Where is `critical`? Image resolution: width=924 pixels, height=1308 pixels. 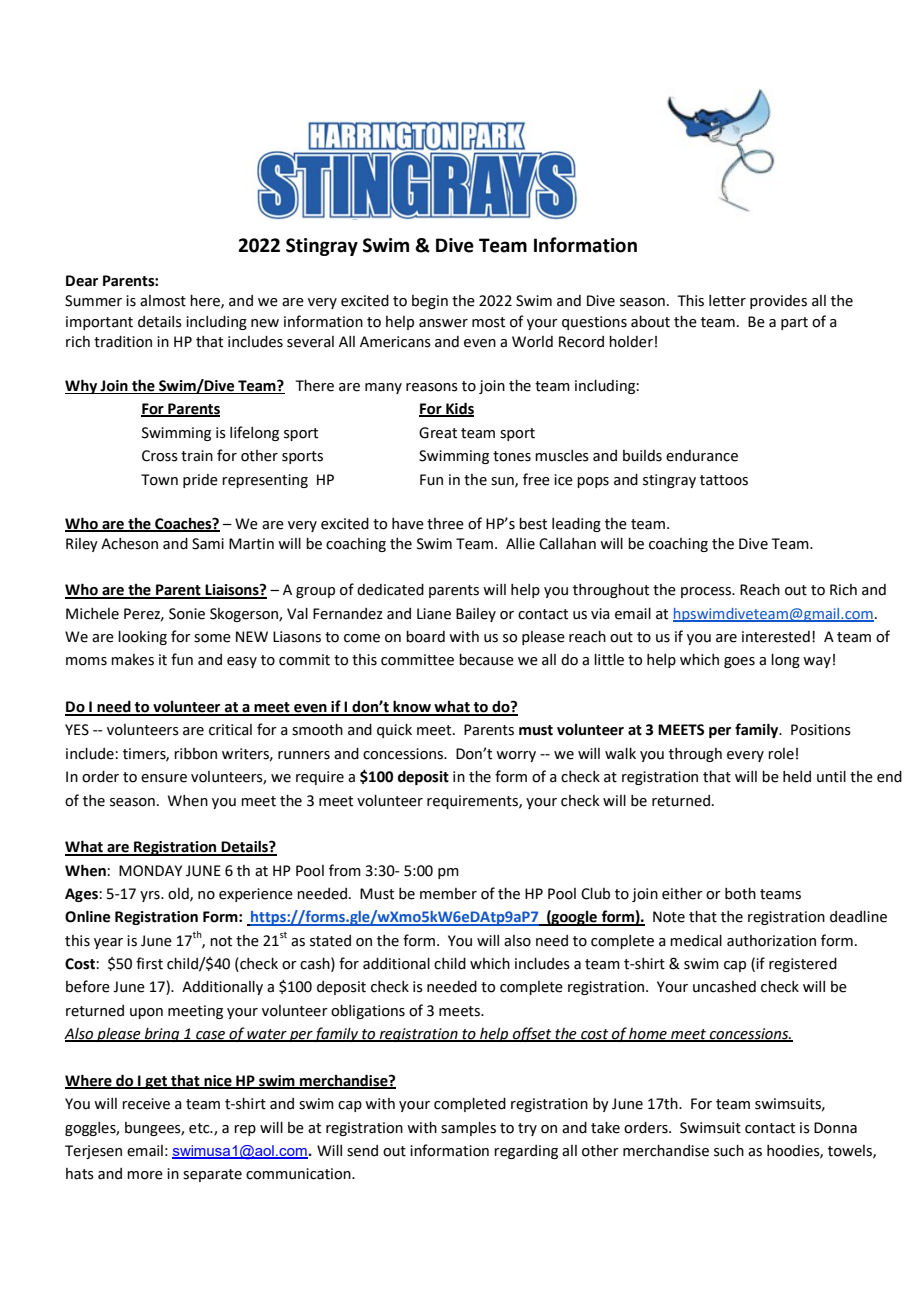
critical is located at coordinates (230, 730).
